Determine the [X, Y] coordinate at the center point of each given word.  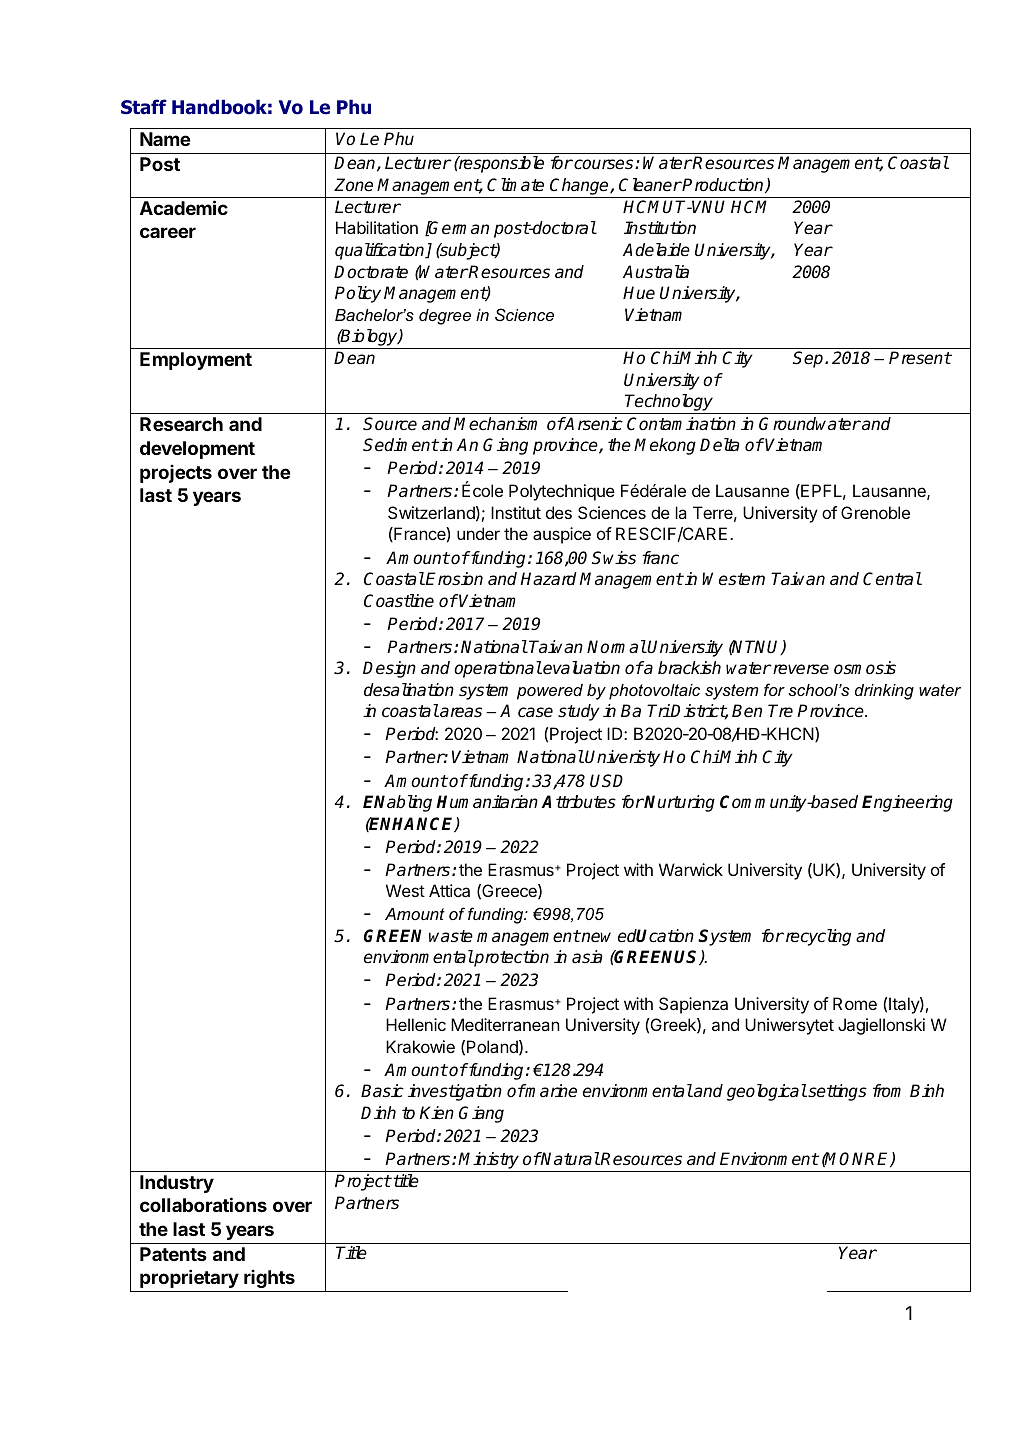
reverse [800, 669]
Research [181, 424]
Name [165, 139]
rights [269, 1278]
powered [550, 692]
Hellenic [416, 1024]
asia [587, 957]
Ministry [488, 1160]
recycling [817, 937]
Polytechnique [562, 492]
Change [580, 186]
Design [389, 669]
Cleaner [650, 185]
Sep [809, 359]
